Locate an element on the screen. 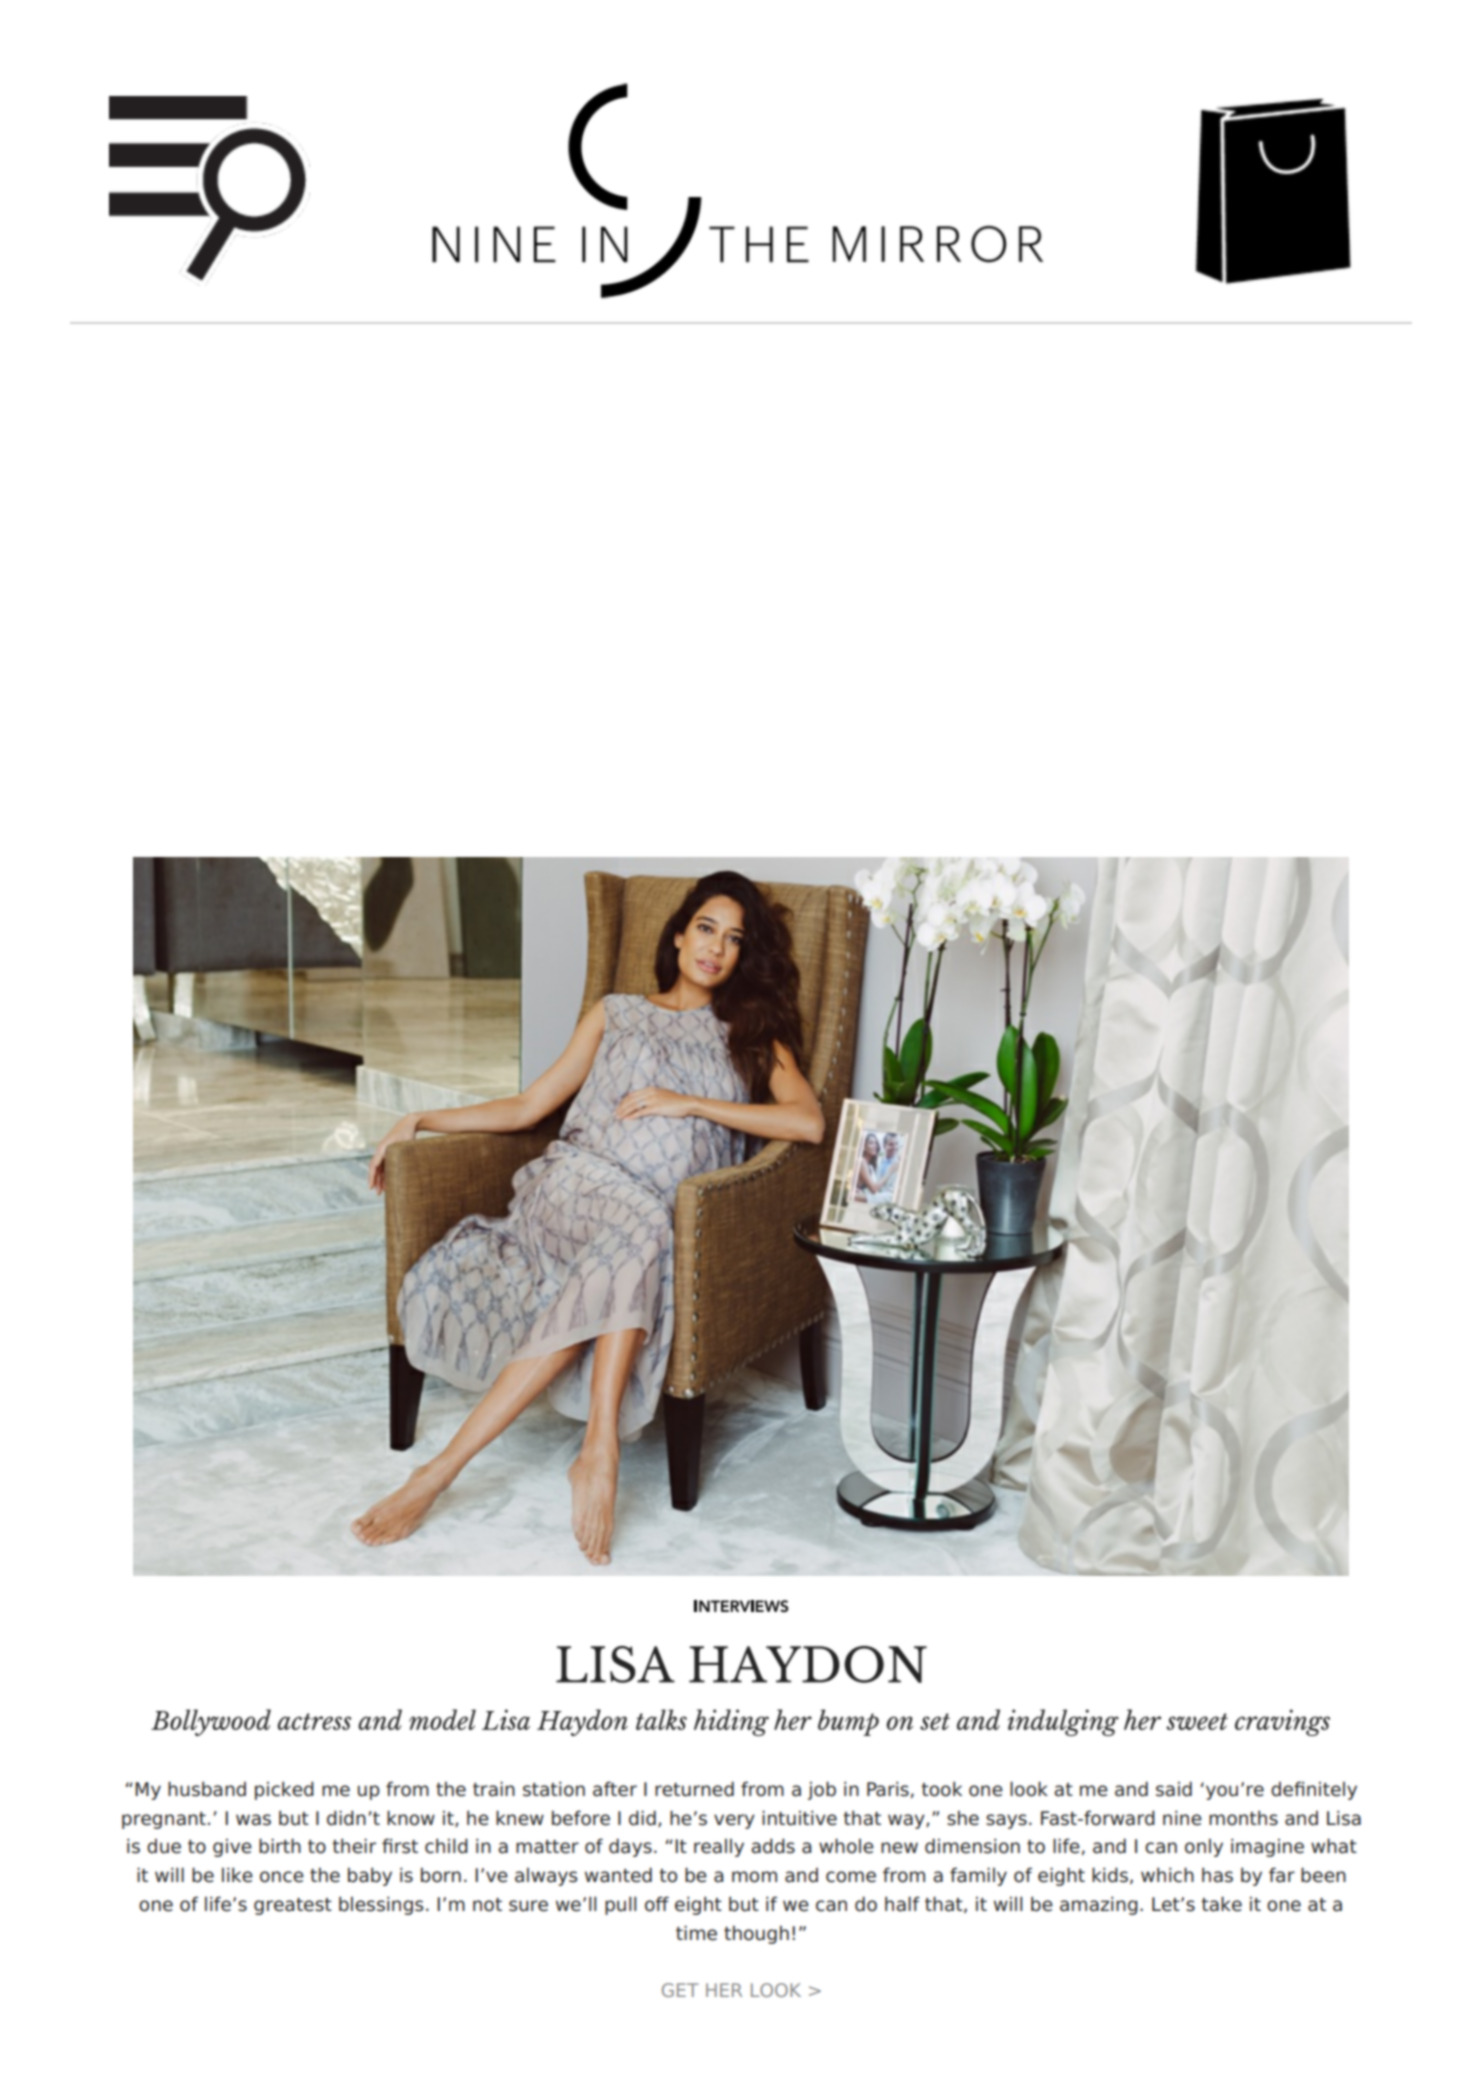 The width and height of the screenshot is (1484, 2100). once is located at coordinates (282, 1877).
